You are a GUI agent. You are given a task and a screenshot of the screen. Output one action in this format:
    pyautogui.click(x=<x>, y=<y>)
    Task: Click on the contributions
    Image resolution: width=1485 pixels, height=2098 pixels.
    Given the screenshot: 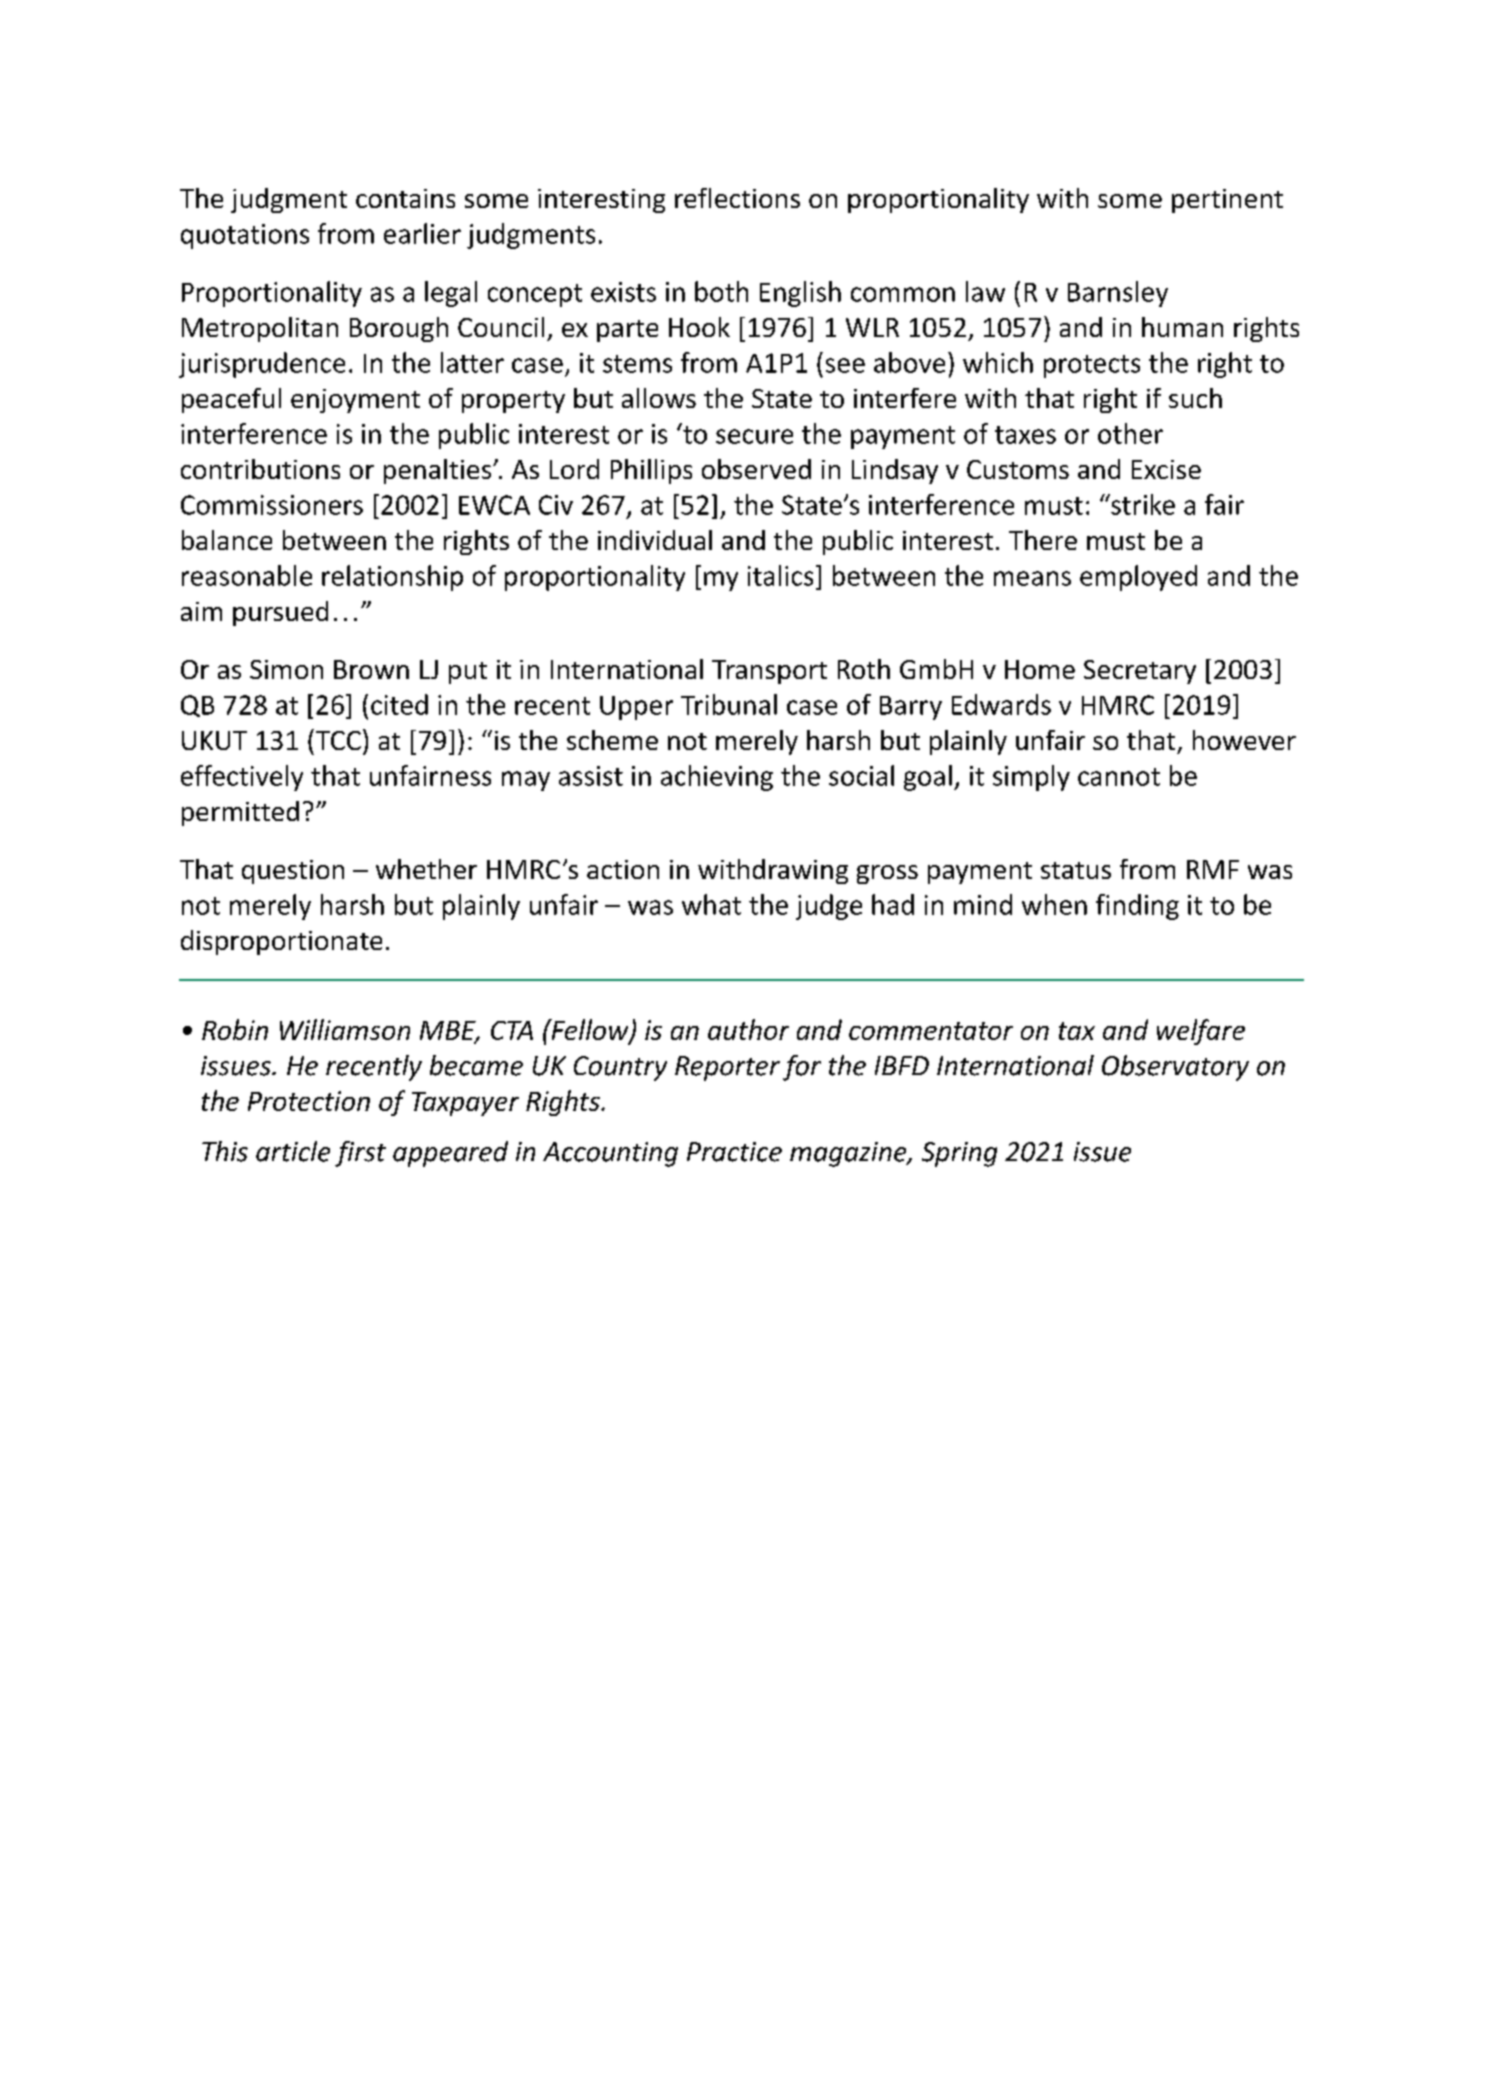 What is the action you would take?
    pyautogui.click(x=260, y=469)
